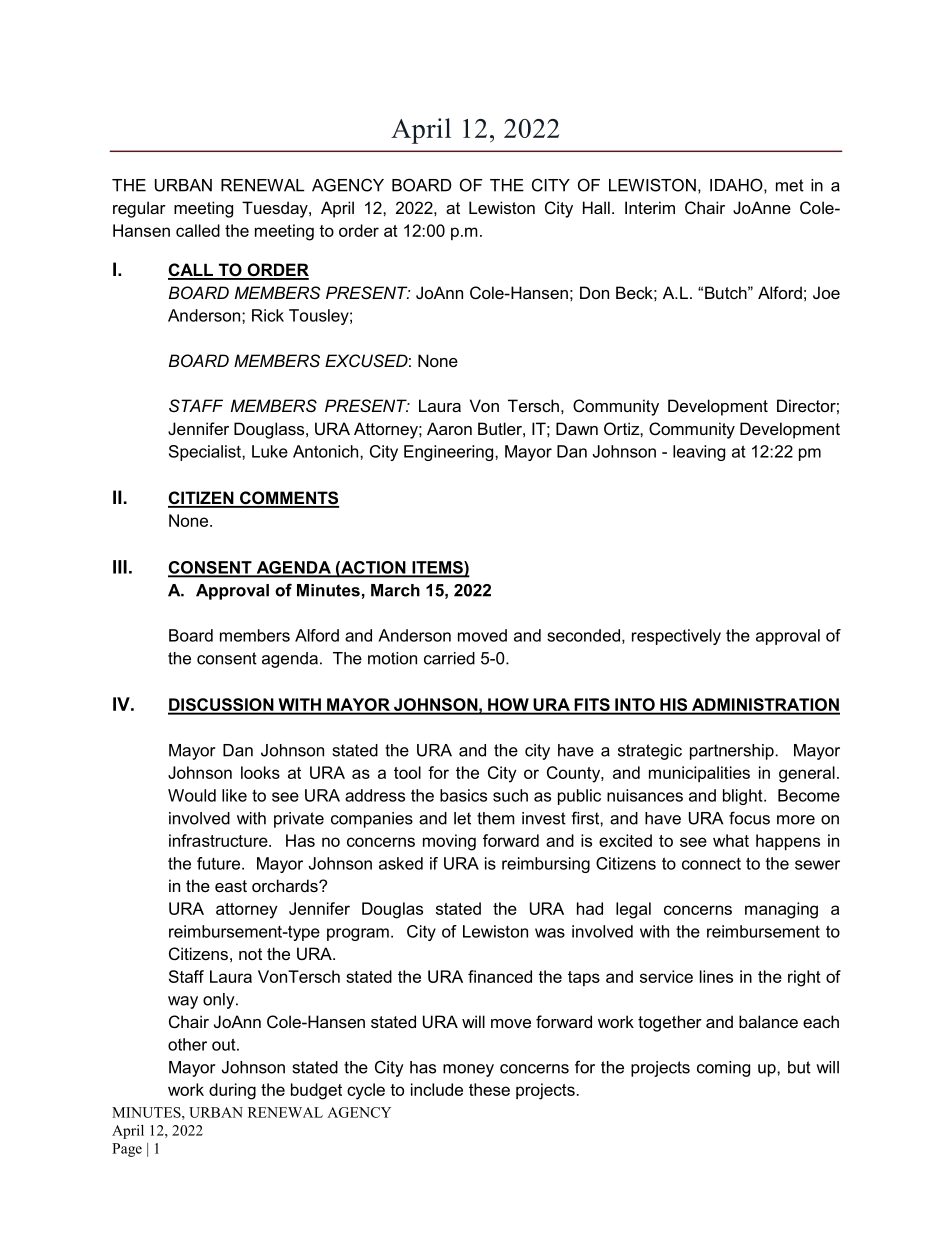  I want to click on Hall, so click(596, 207).
